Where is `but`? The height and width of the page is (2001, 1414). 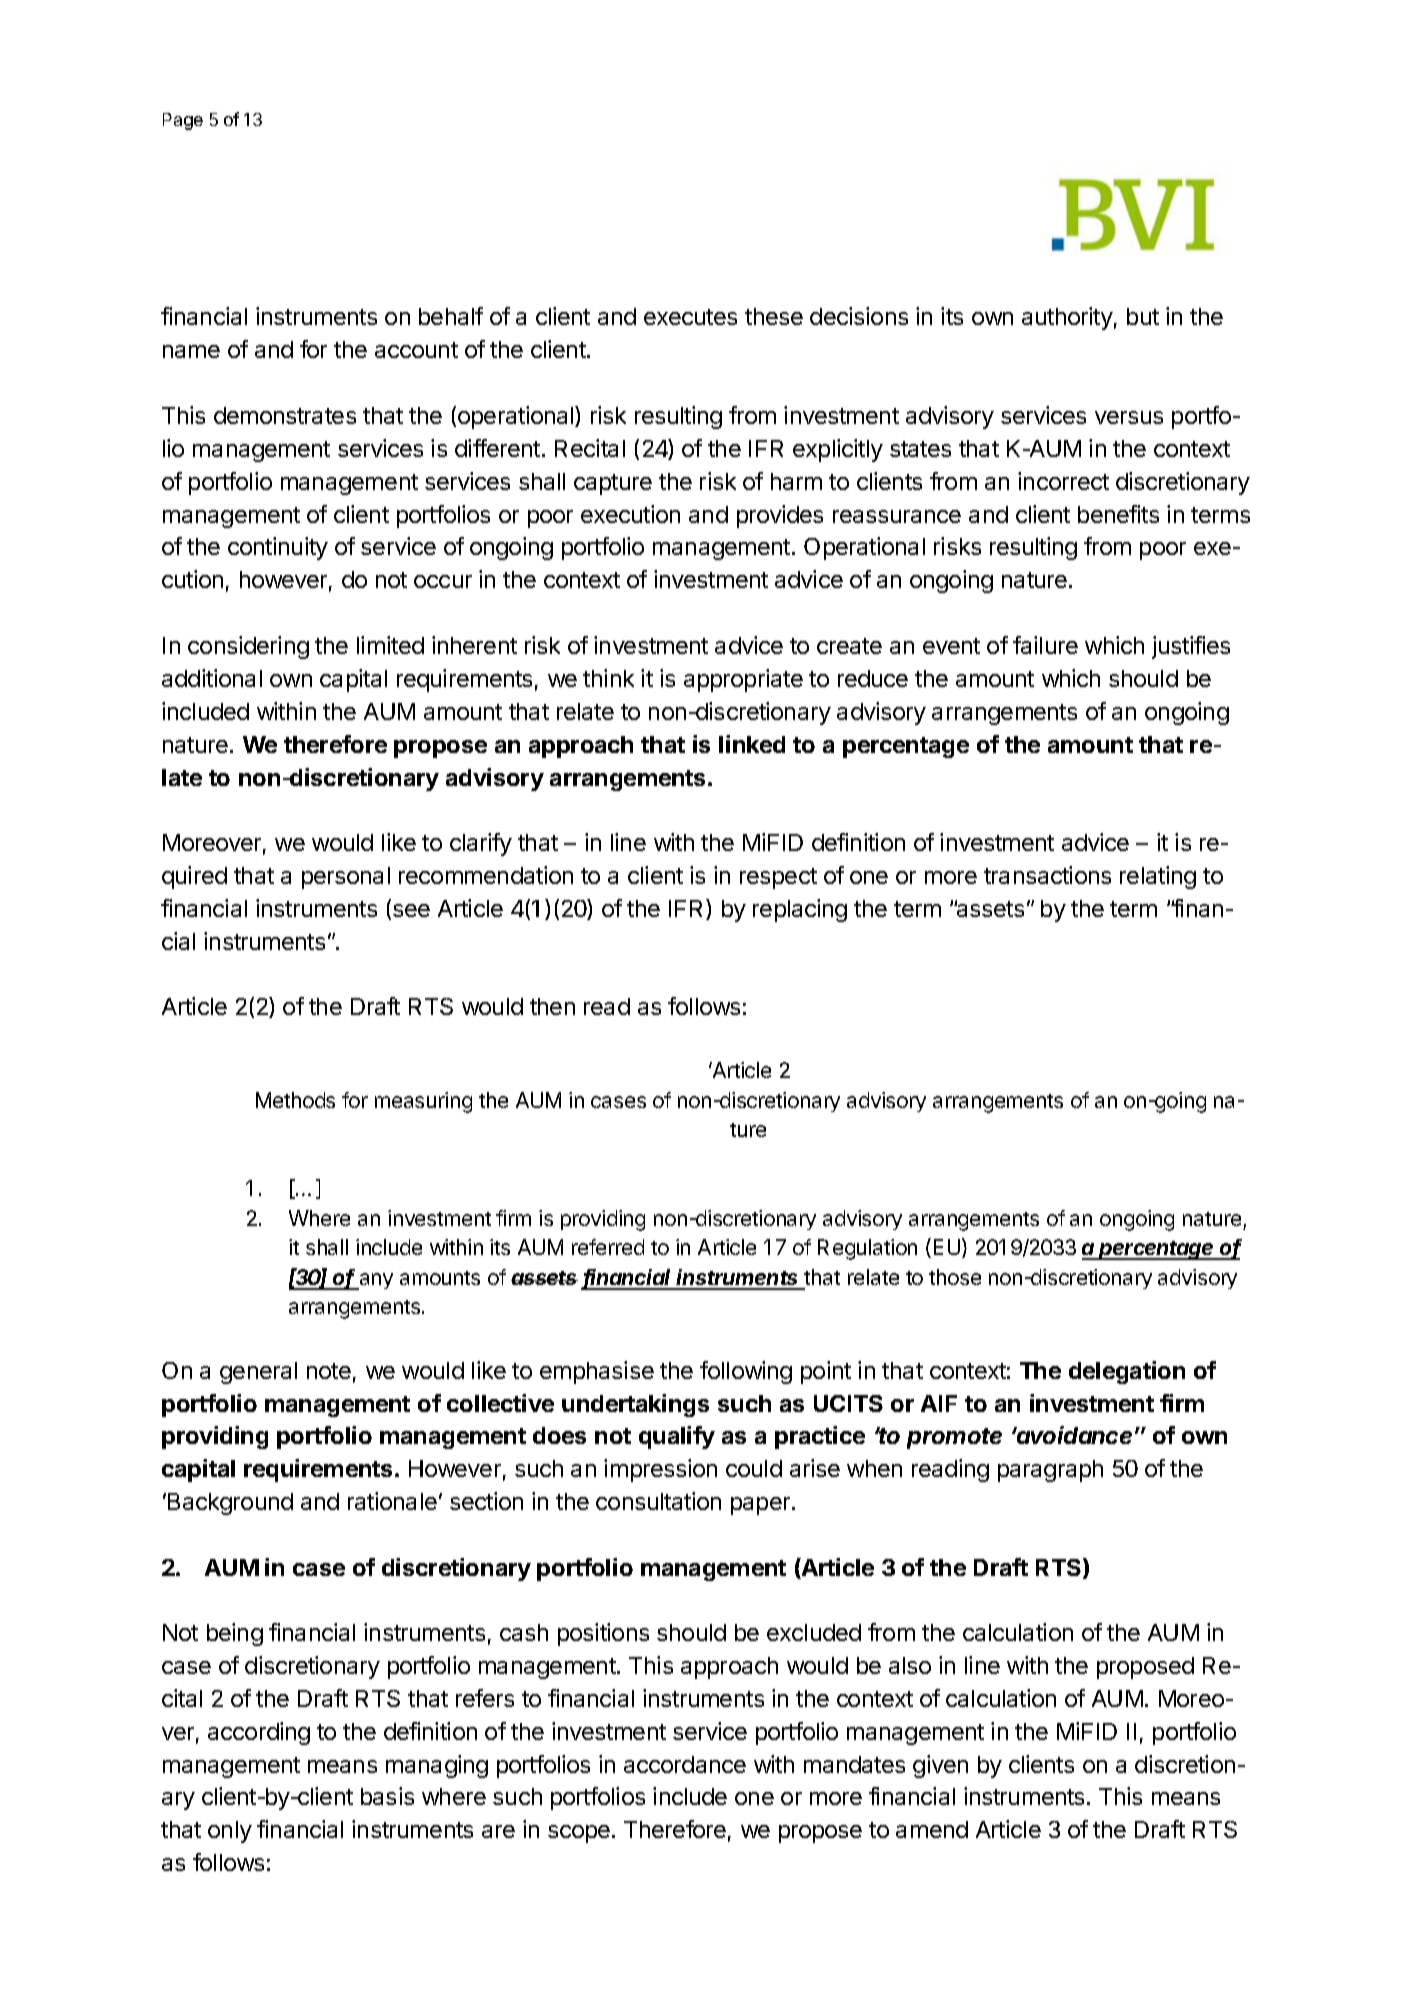 but is located at coordinates (1143, 316).
